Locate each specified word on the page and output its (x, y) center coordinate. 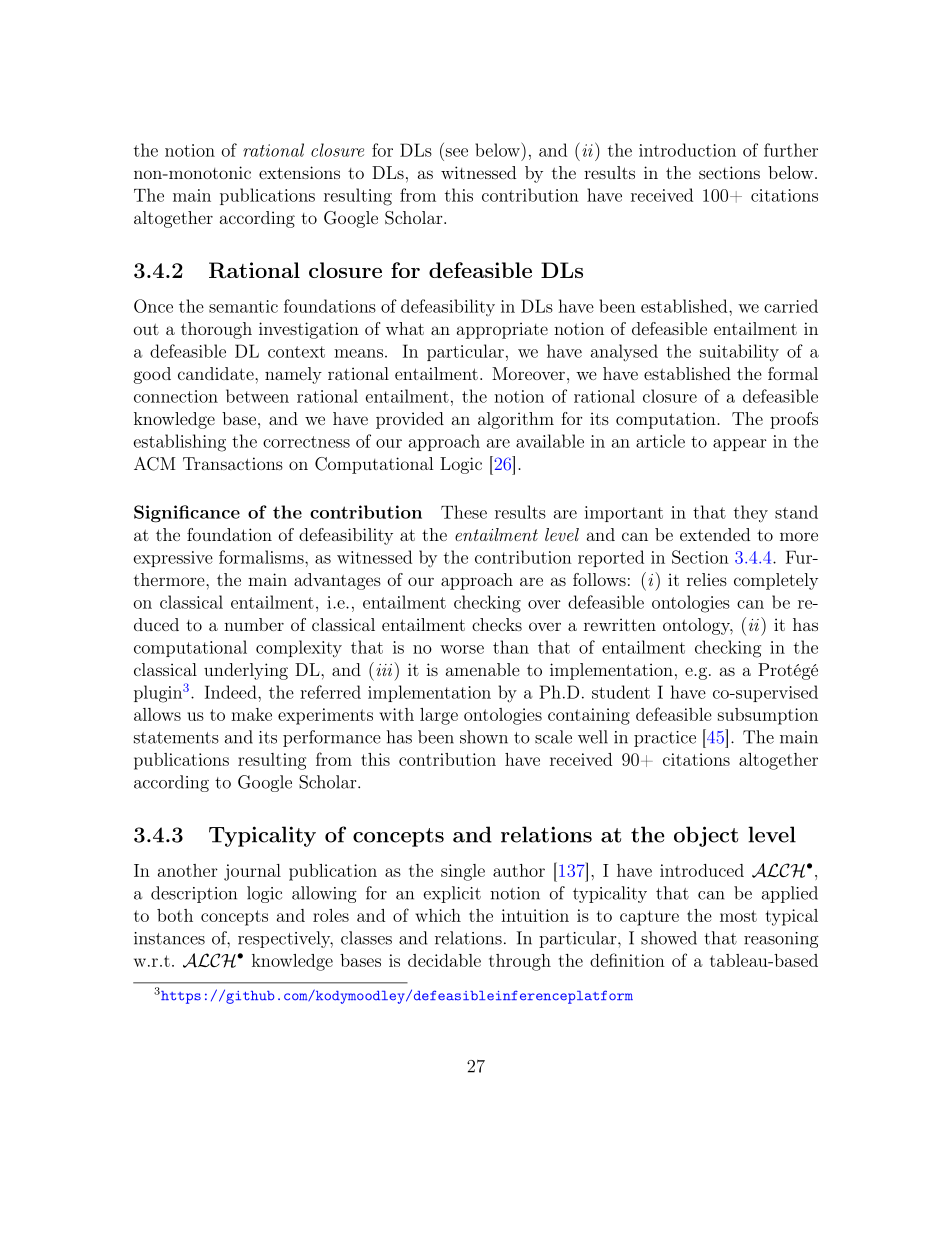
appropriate (502, 330)
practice (665, 739)
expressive (173, 559)
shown (484, 737)
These (464, 512)
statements (176, 738)
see (457, 152)
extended (715, 534)
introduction (687, 150)
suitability (739, 353)
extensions (299, 172)
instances (169, 938)
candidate (217, 373)
